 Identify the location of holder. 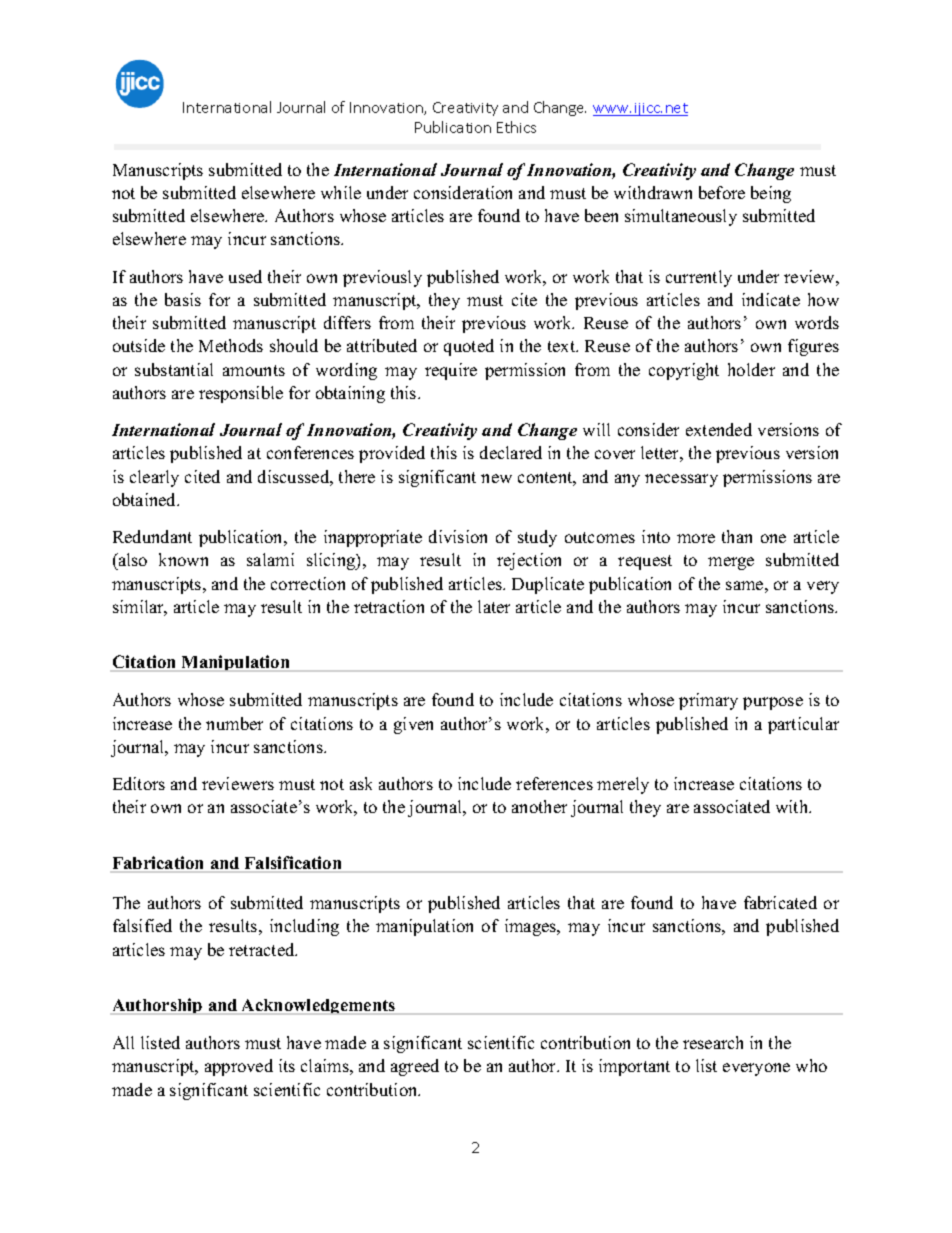
(751, 369).
